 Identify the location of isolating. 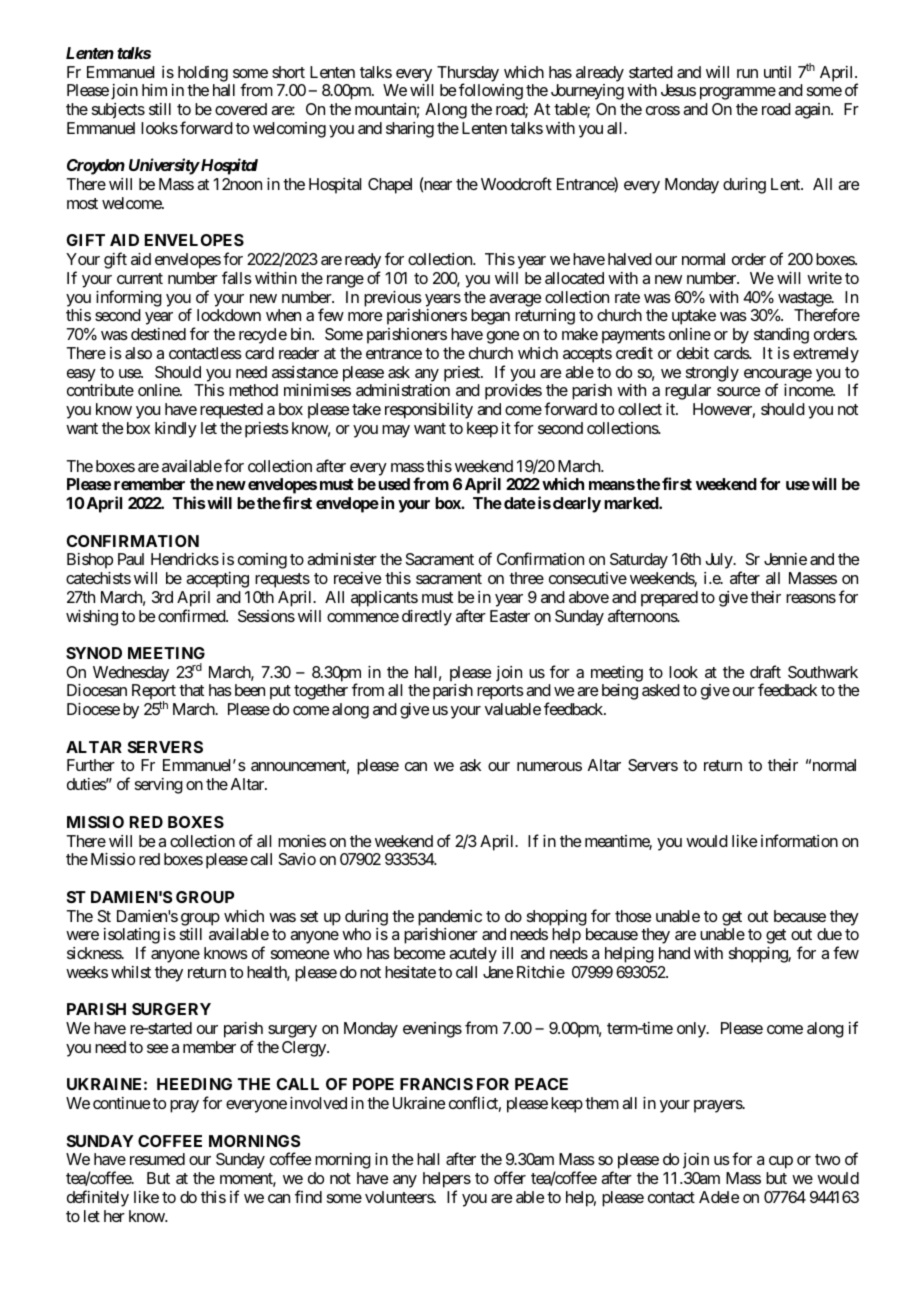
(132, 937).
